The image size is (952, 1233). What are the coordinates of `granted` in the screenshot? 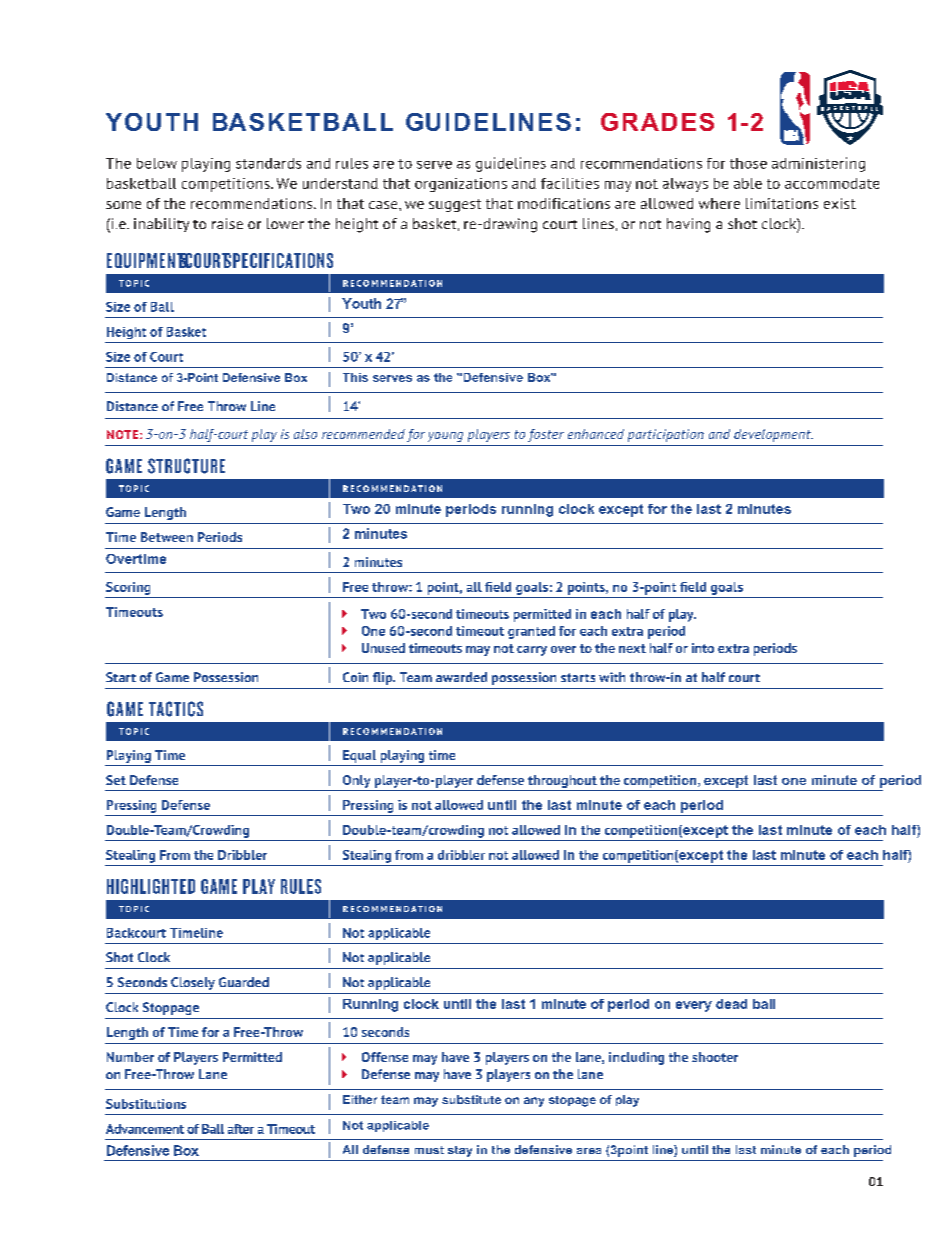 It's located at (531, 632).
